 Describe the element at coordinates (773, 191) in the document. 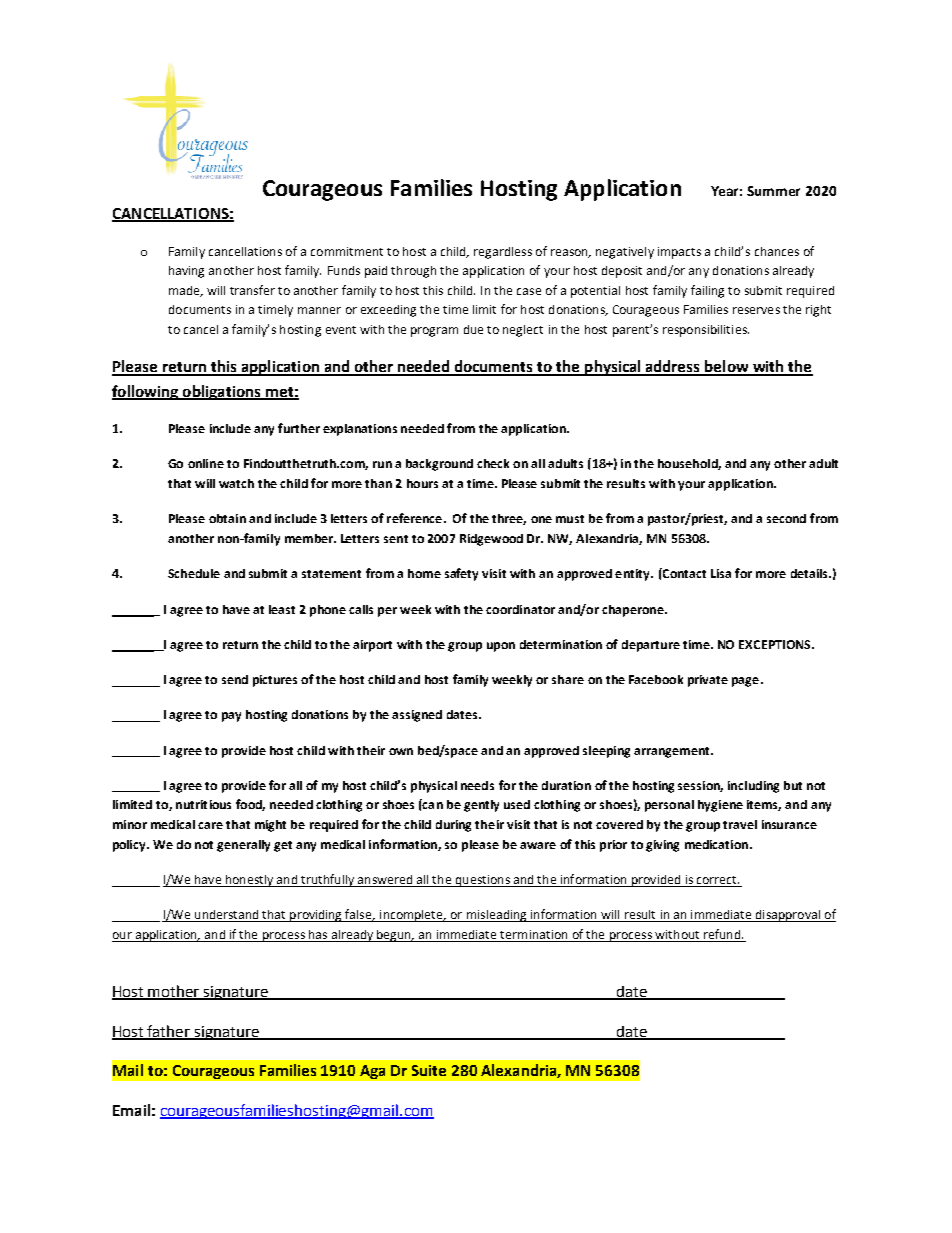

I see `Summer` at that location.
